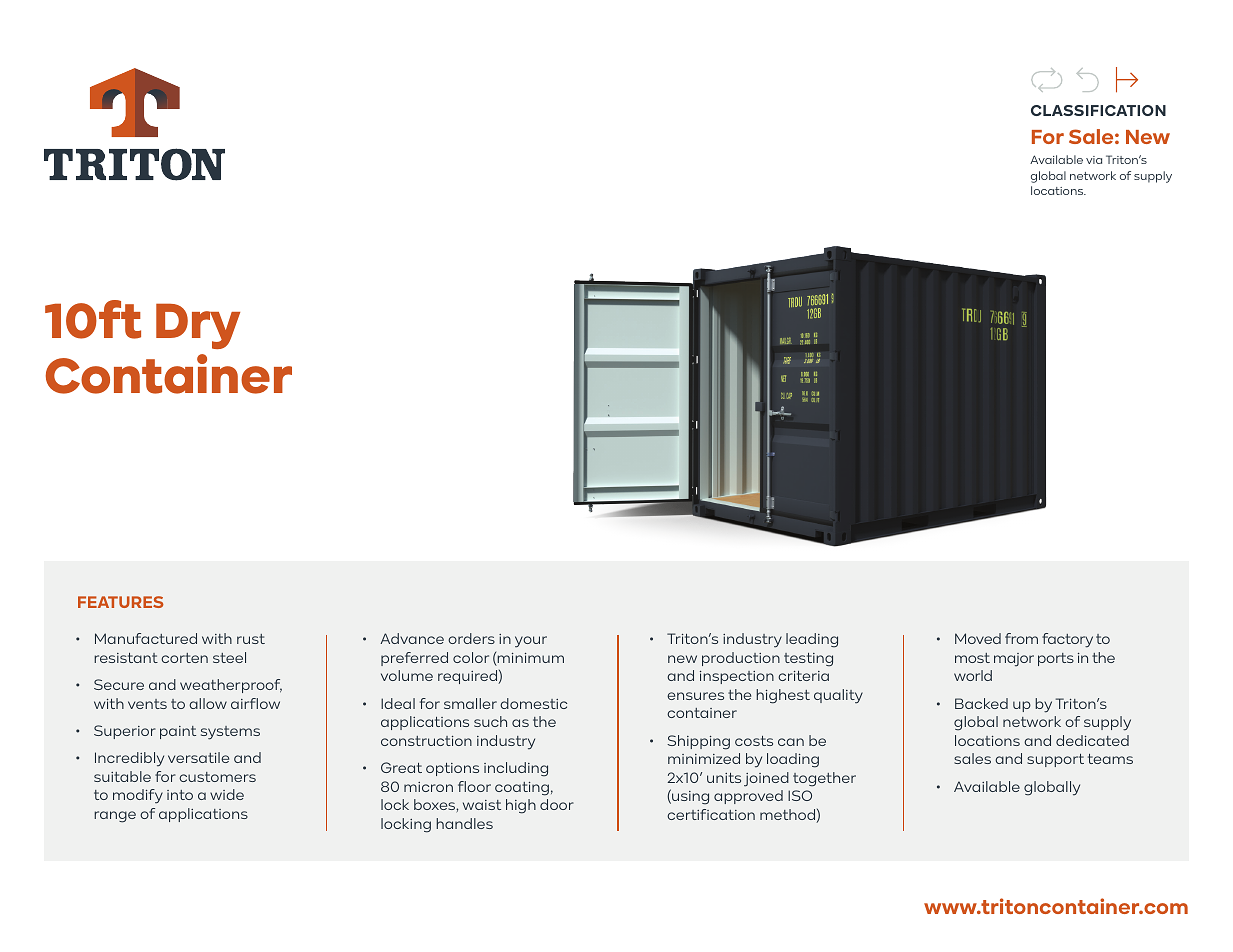 The height and width of the image is (952, 1233). I want to click on FEATURES, so click(121, 602).
